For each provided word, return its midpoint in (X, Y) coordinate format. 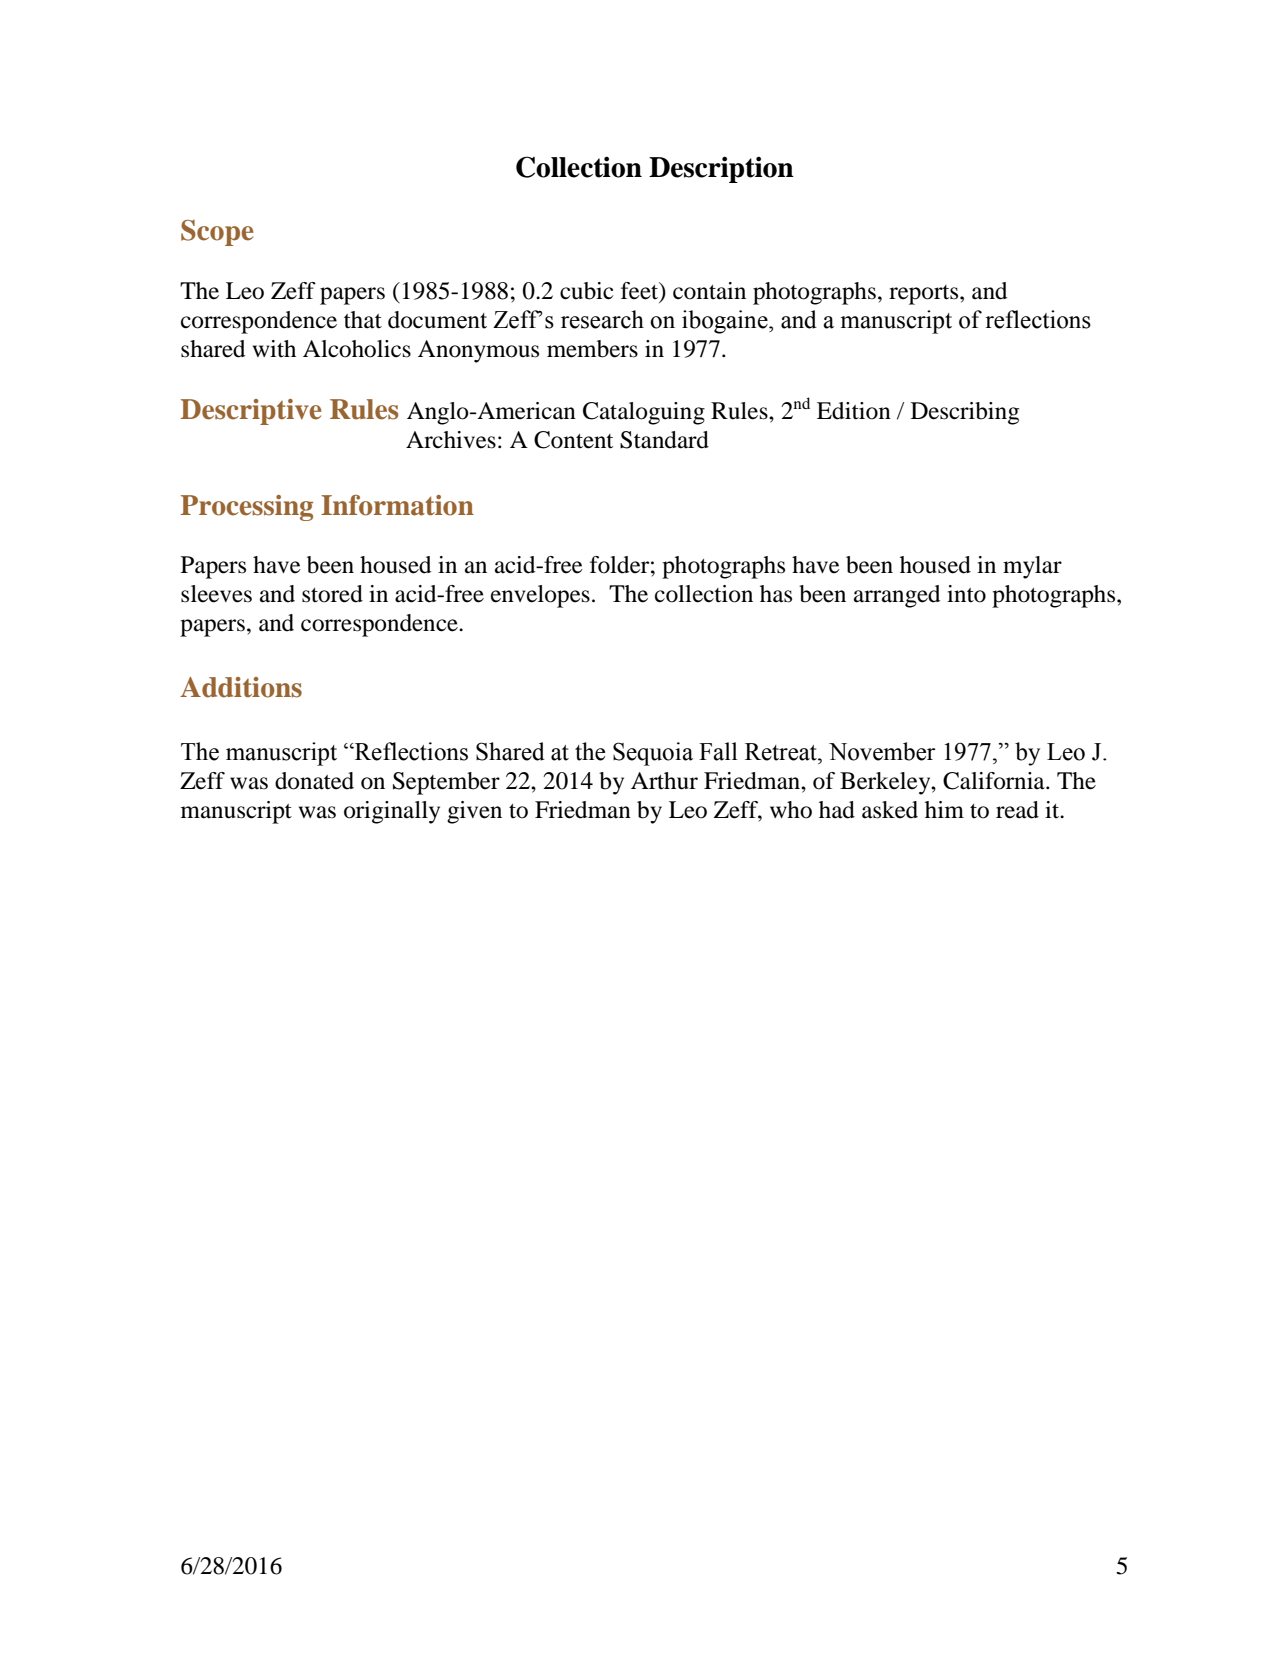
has (776, 594)
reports (925, 295)
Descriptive (250, 412)
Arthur (664, 781)
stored (332, 594)
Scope (217, 233)
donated (314, 781)
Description (721, 169)
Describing (965, 413)
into (966, 594)
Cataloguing (644, 413)
